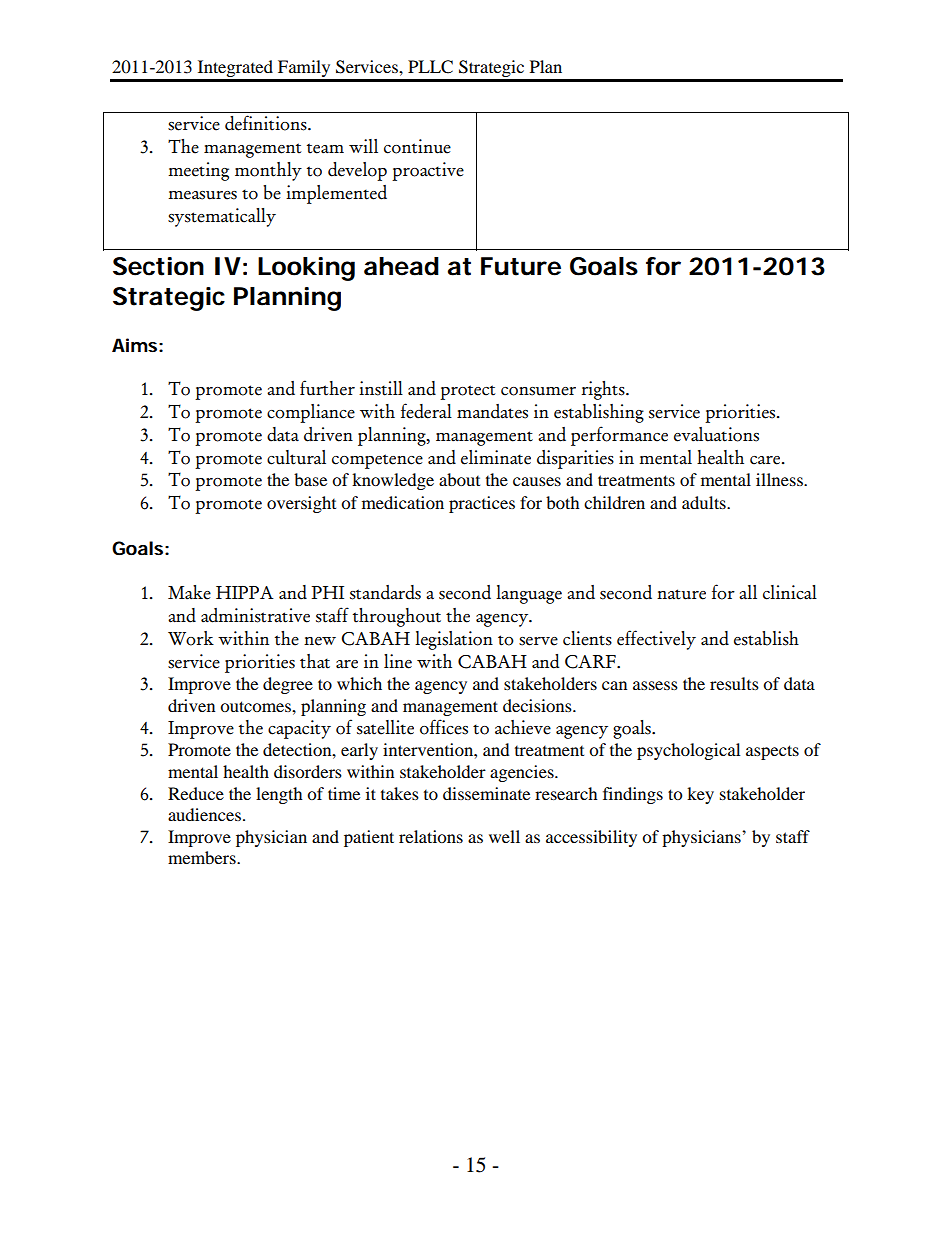 This screenshot has height=1233, width=952. I want to click on length, so click(279, 795).
